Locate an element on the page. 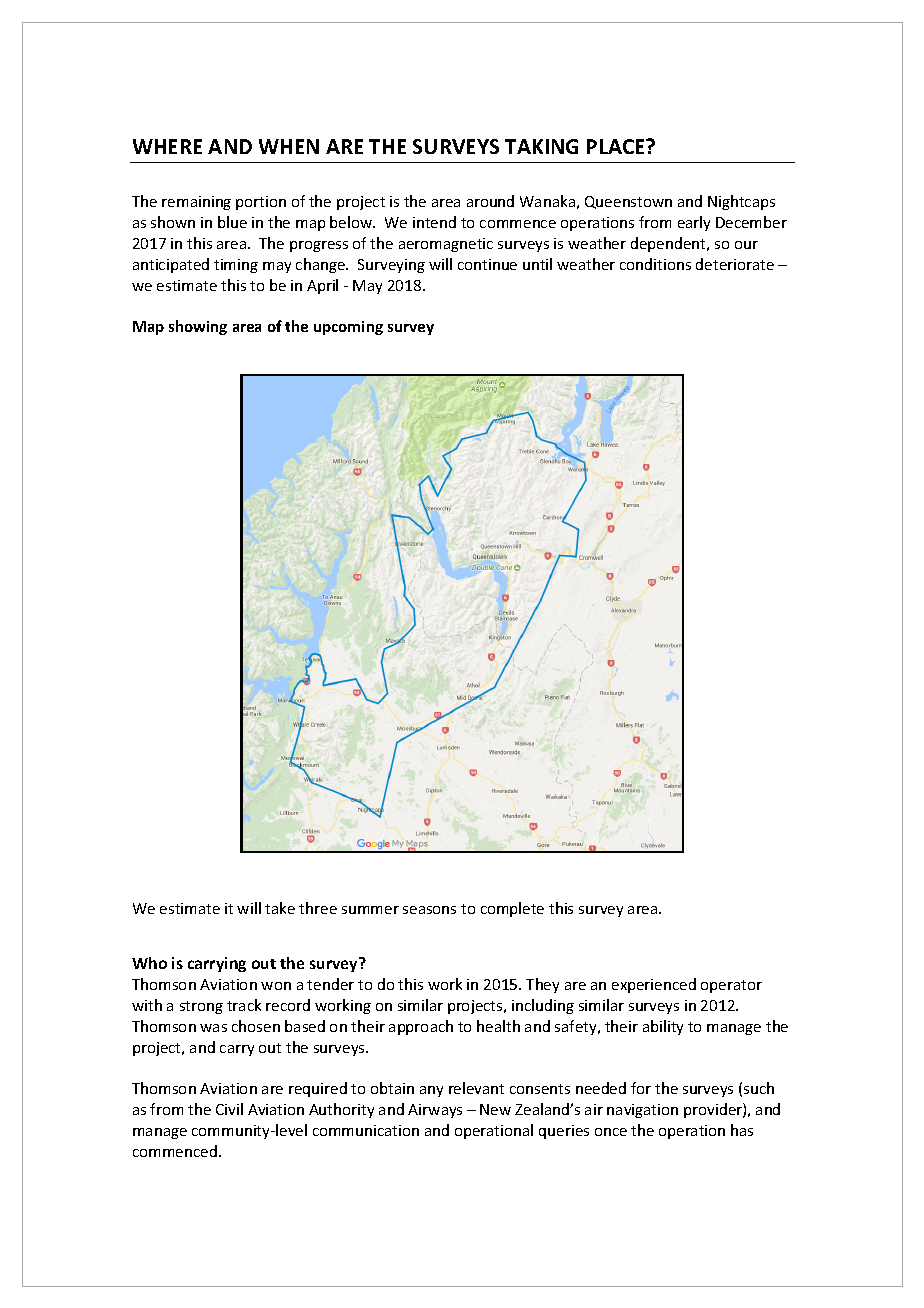  early is located at coordinates (694, 223).
